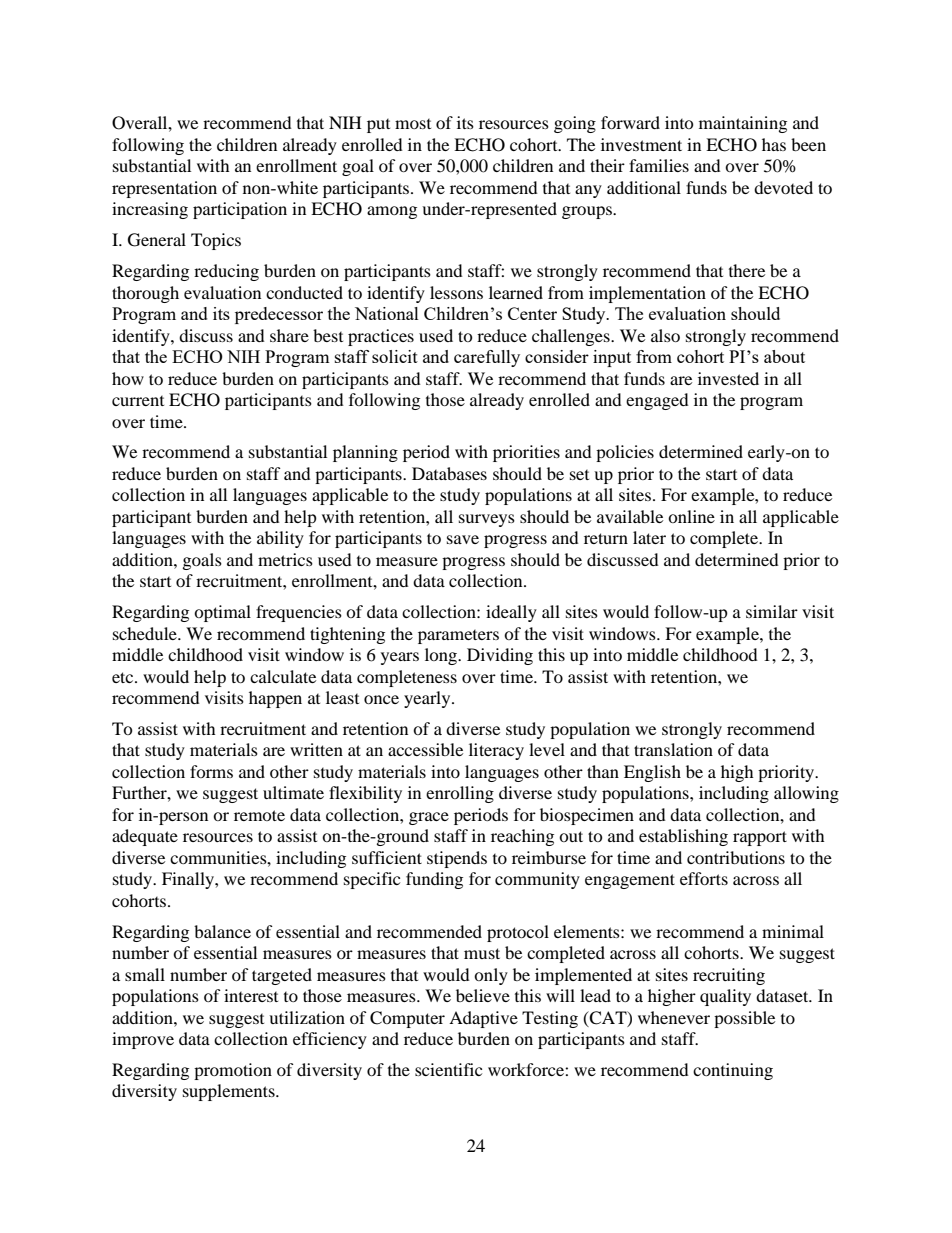 This image has width=952, height=1233. Describe the element at coordinates (233, 1071) in the image. I see `promotion` at that location.
